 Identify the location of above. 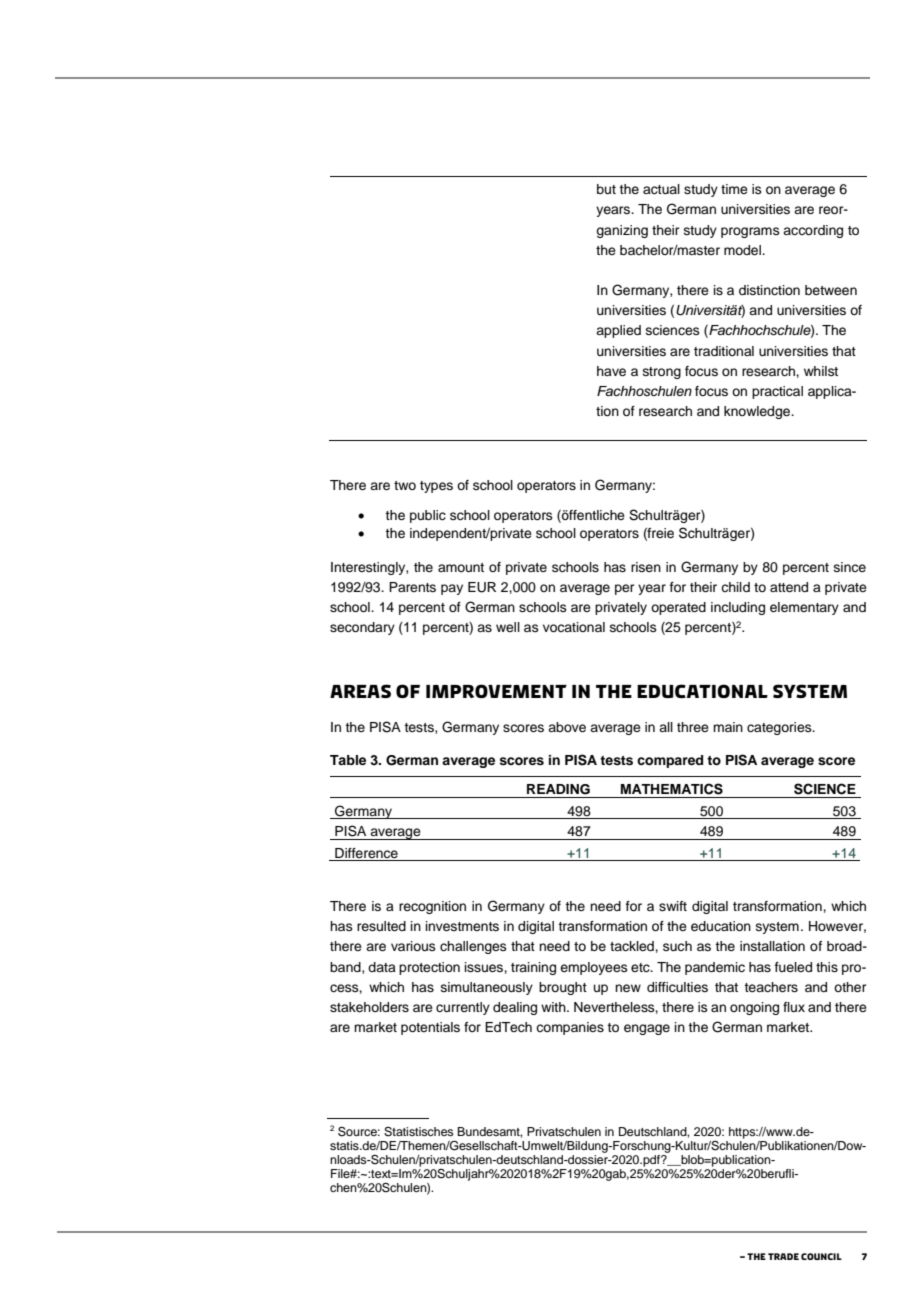
(567, 727).
